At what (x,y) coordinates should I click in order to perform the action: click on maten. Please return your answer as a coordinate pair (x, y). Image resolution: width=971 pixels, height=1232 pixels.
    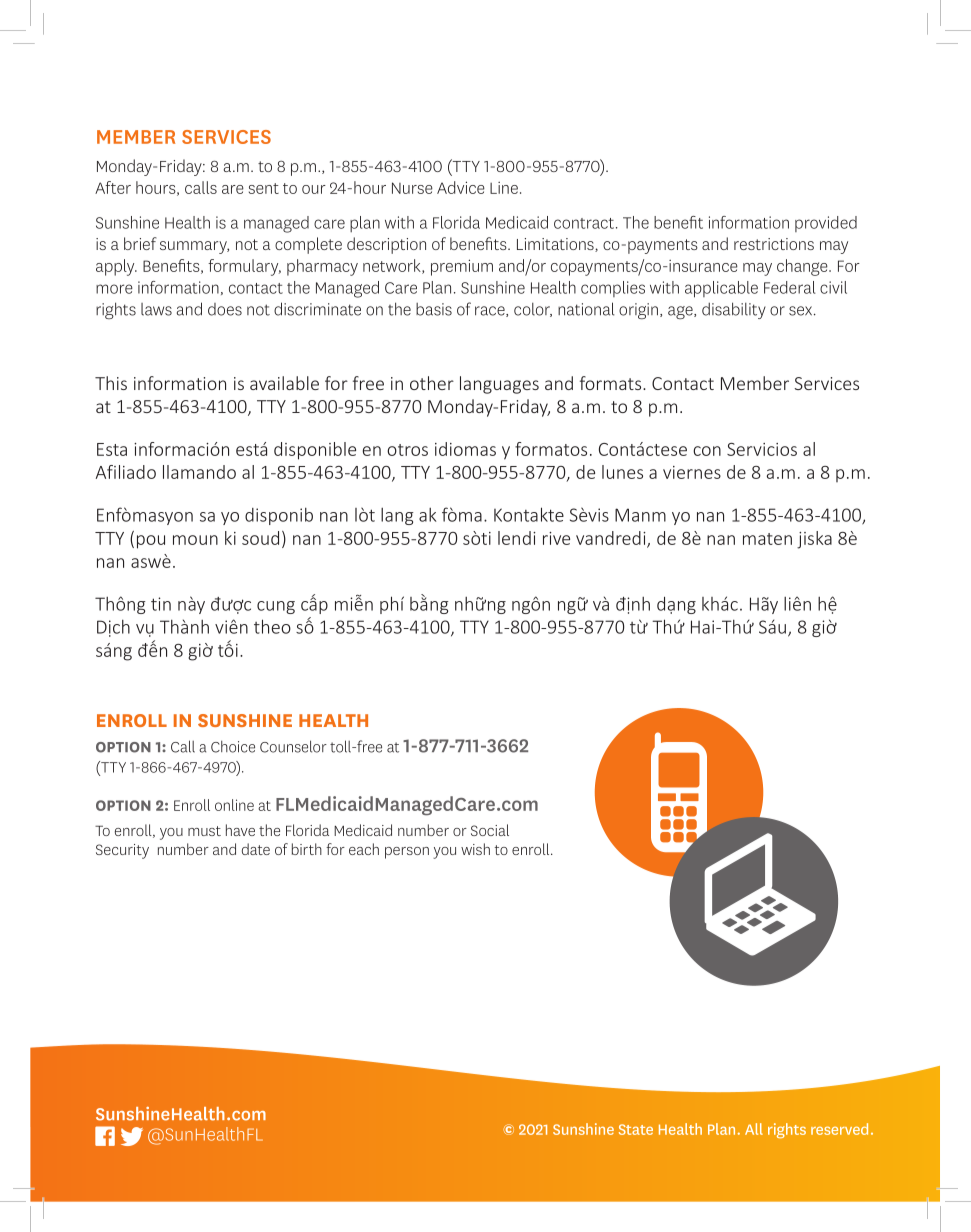
    Looking at the image, I should click on (767, 539).
